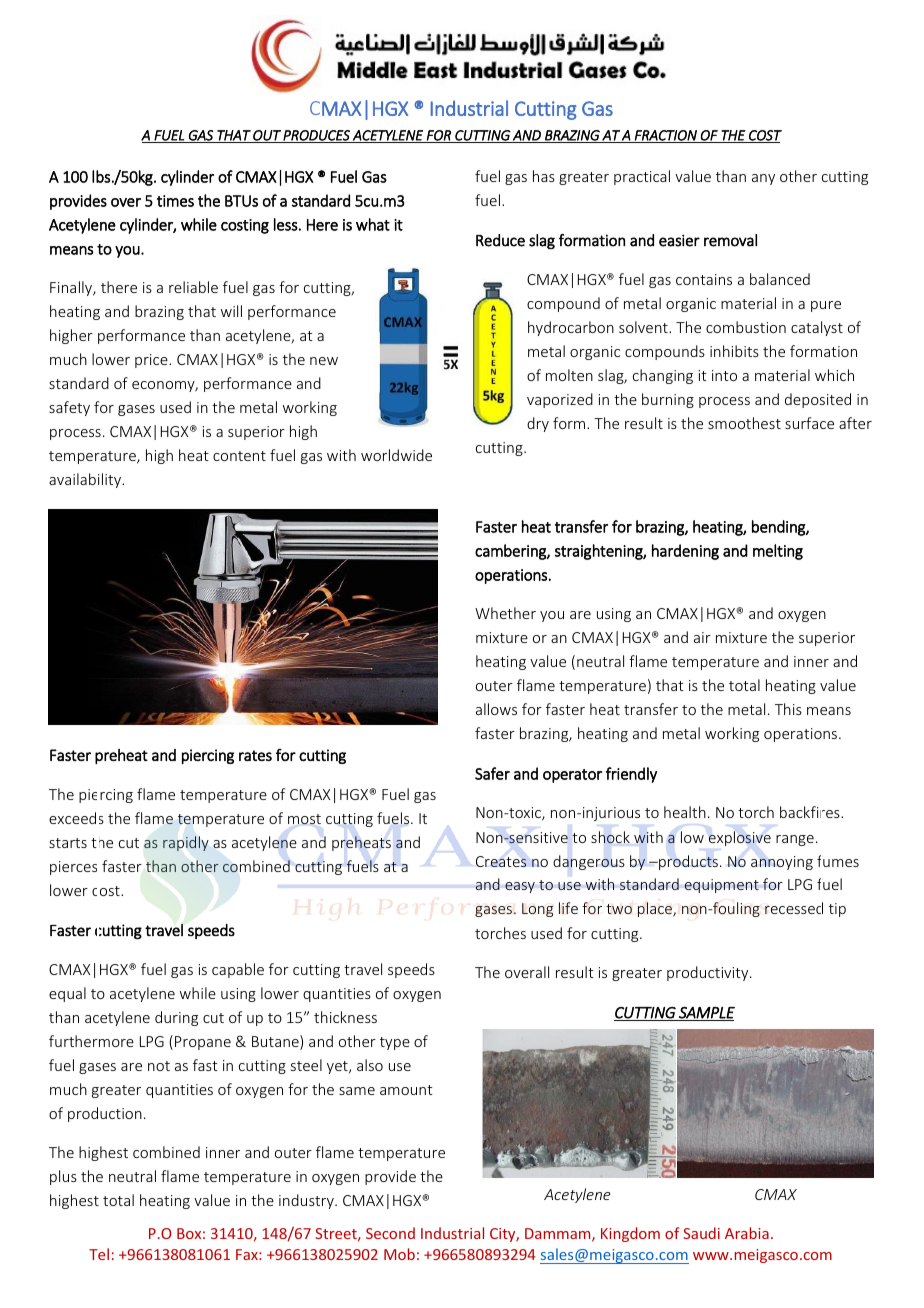 The height and width of the screenshot is (1308, 924). I want to click on availability, so click(86, 480).
